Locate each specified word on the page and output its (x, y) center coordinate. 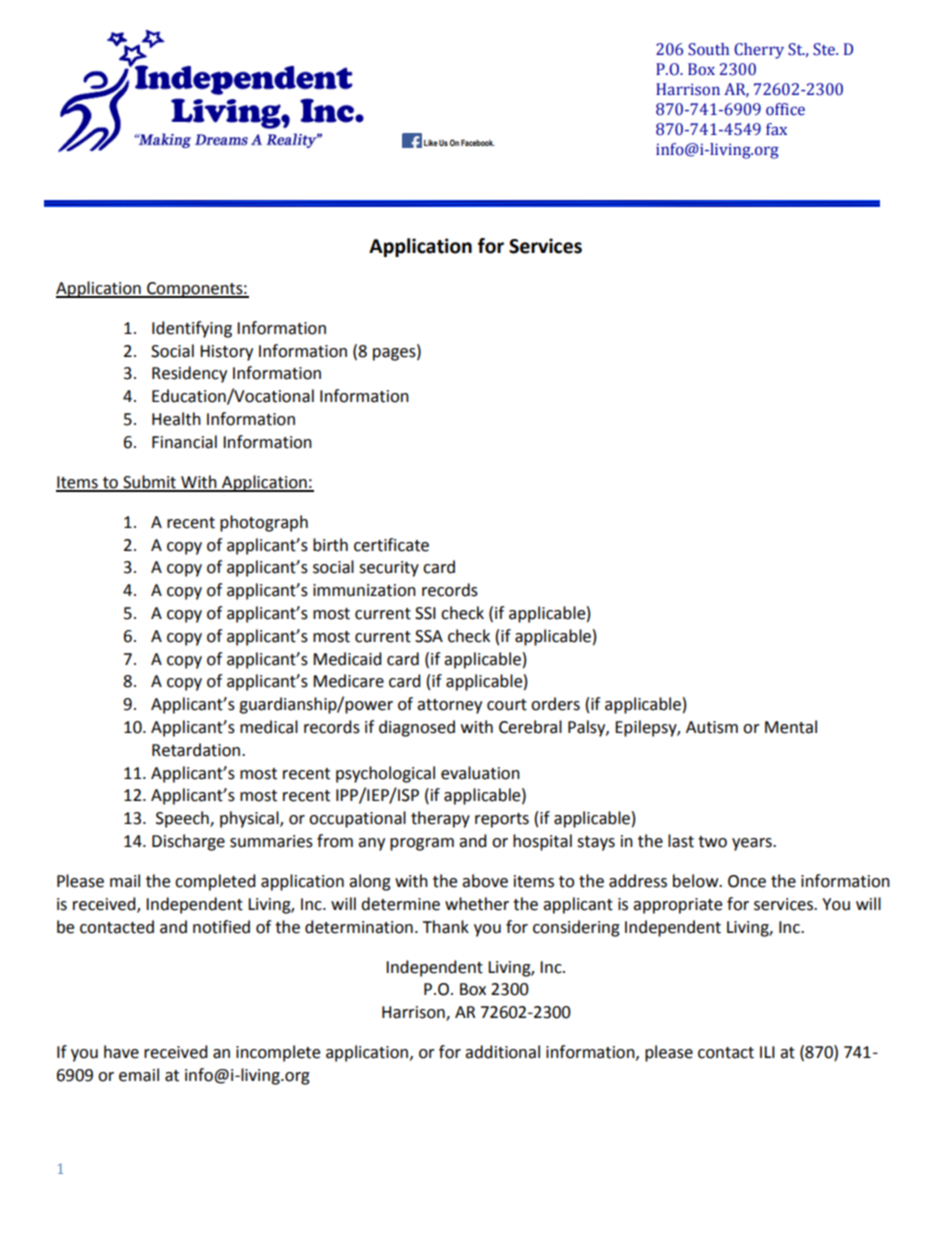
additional (502, 1052)
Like (431, 143)
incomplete (278, 1053)
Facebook (478, 142)
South (708, 49)
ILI (767, 1052)
